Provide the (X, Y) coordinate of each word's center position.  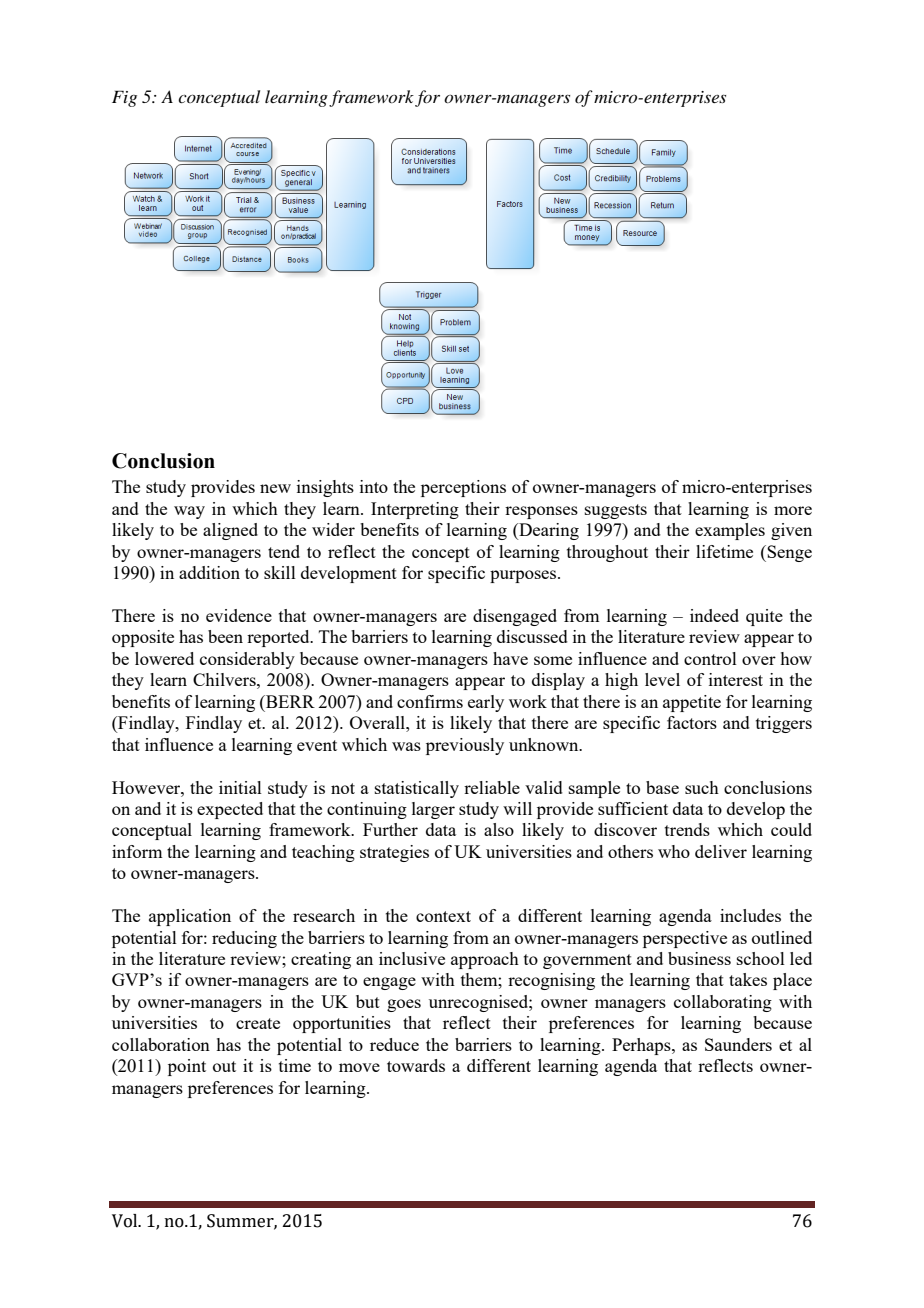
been (225, 636)
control (710, 658)
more (793, 510)
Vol (126, 1221)
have (510, 658)
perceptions (463, 488)
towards (416, 1065)
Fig (124, 98)
